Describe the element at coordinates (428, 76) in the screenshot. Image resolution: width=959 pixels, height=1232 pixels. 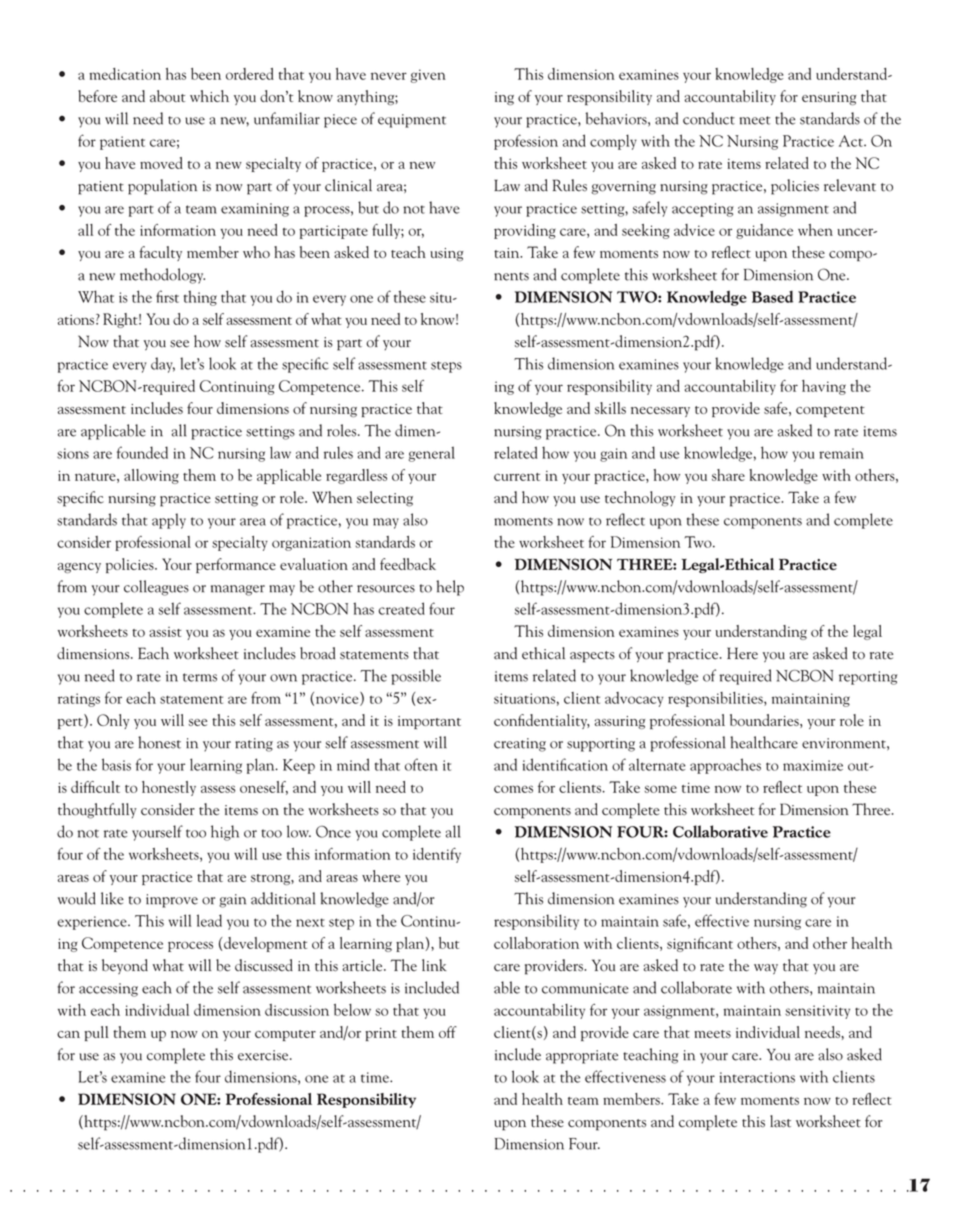
I see `given` at that location.
